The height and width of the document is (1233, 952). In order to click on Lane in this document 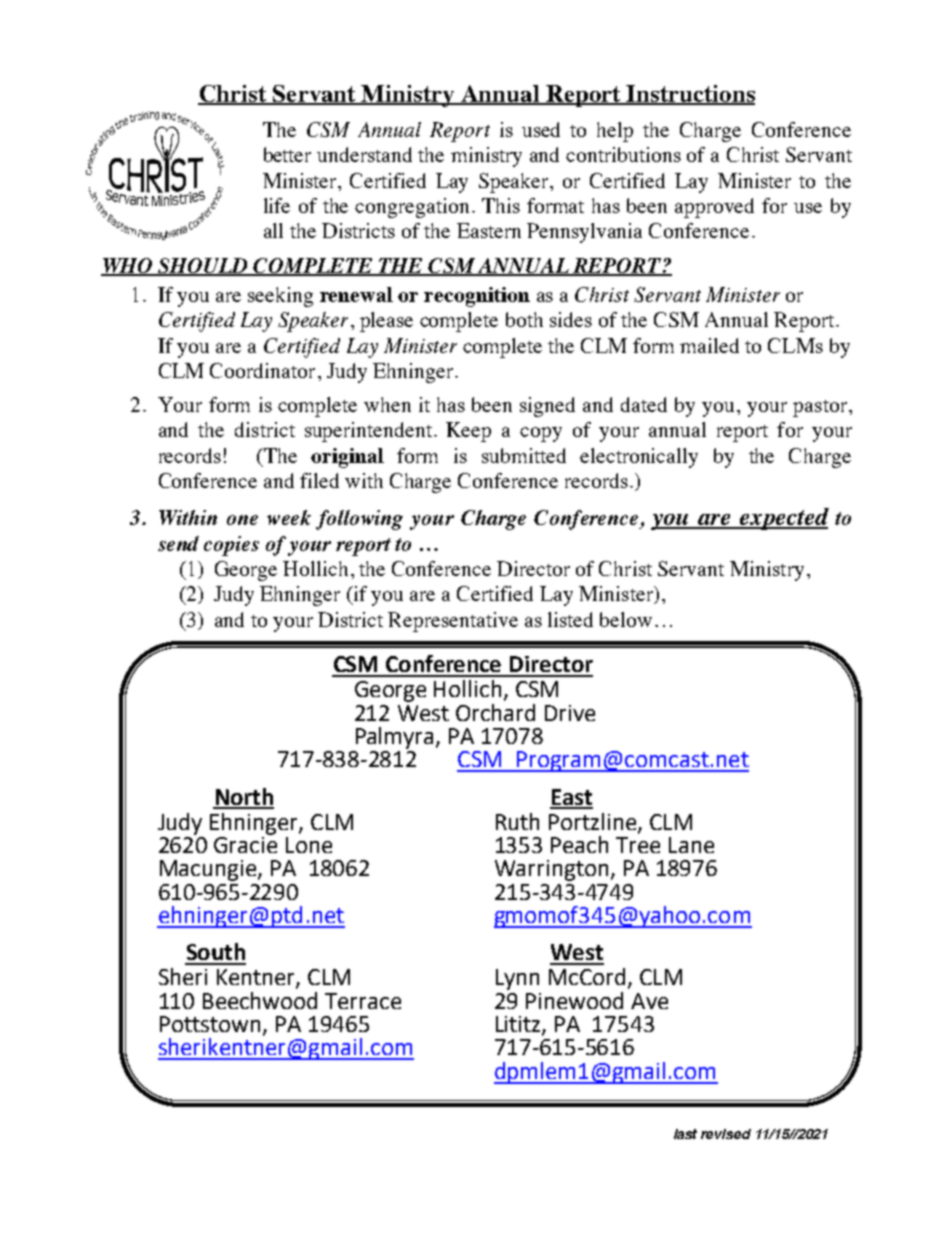, I will do `click(691, 845)`.
